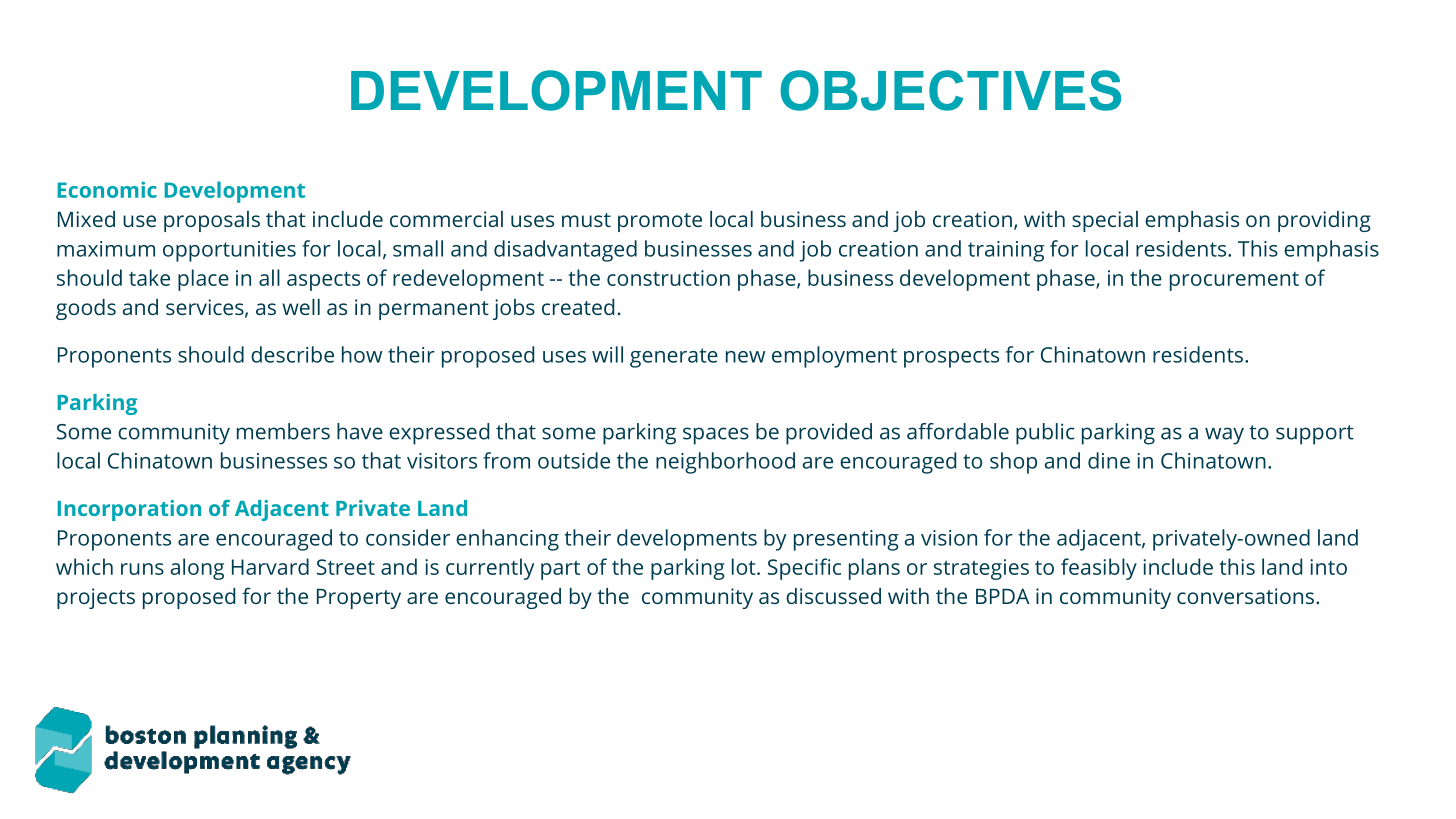 The height and width of the screenshot is (819, 1456). Describe the element at coordinates (745, 566) in the screenshot. I see `lot` at that location.
